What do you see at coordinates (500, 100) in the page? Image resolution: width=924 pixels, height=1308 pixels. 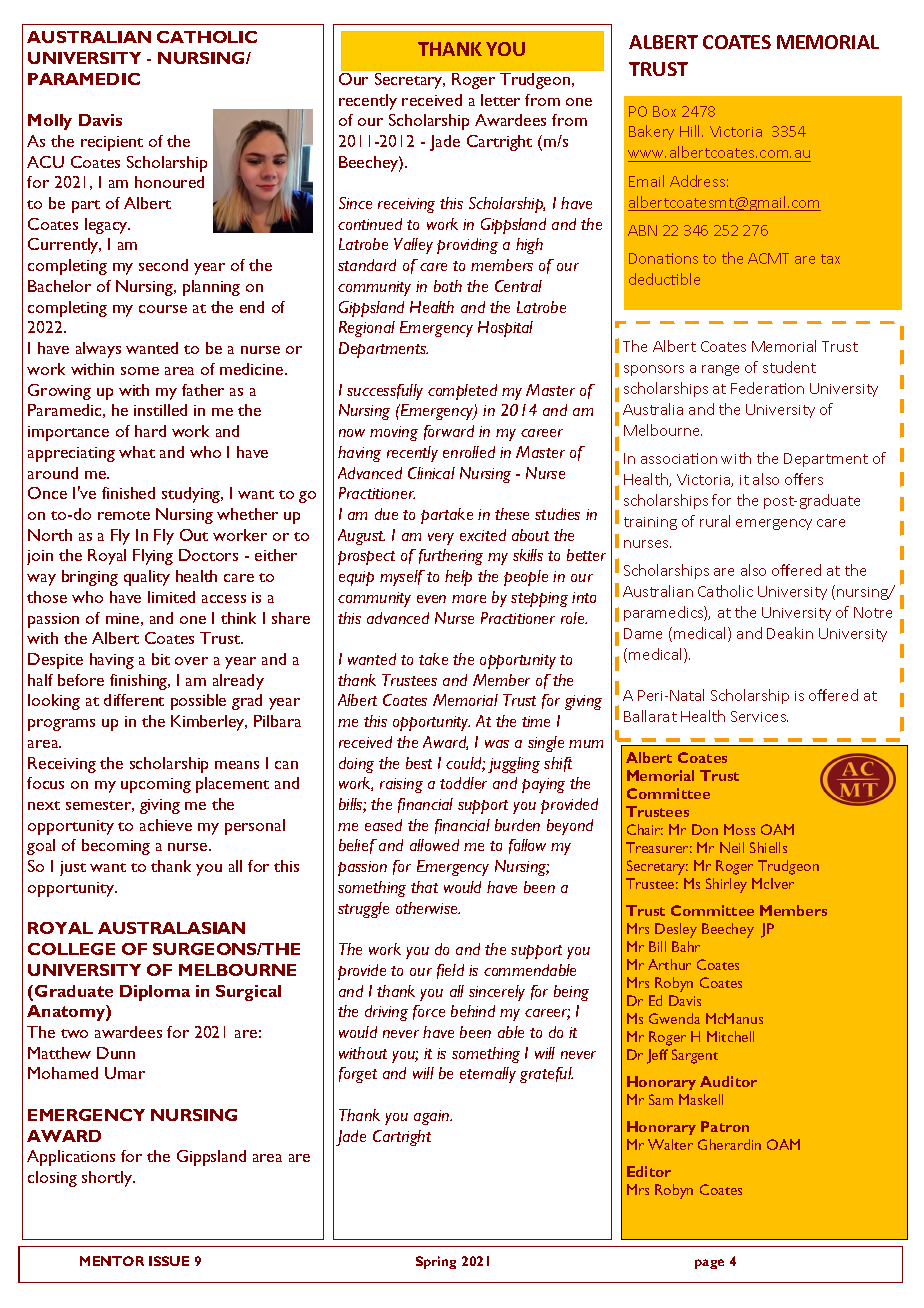 I see `letter` at bounding box center [500, 100].
